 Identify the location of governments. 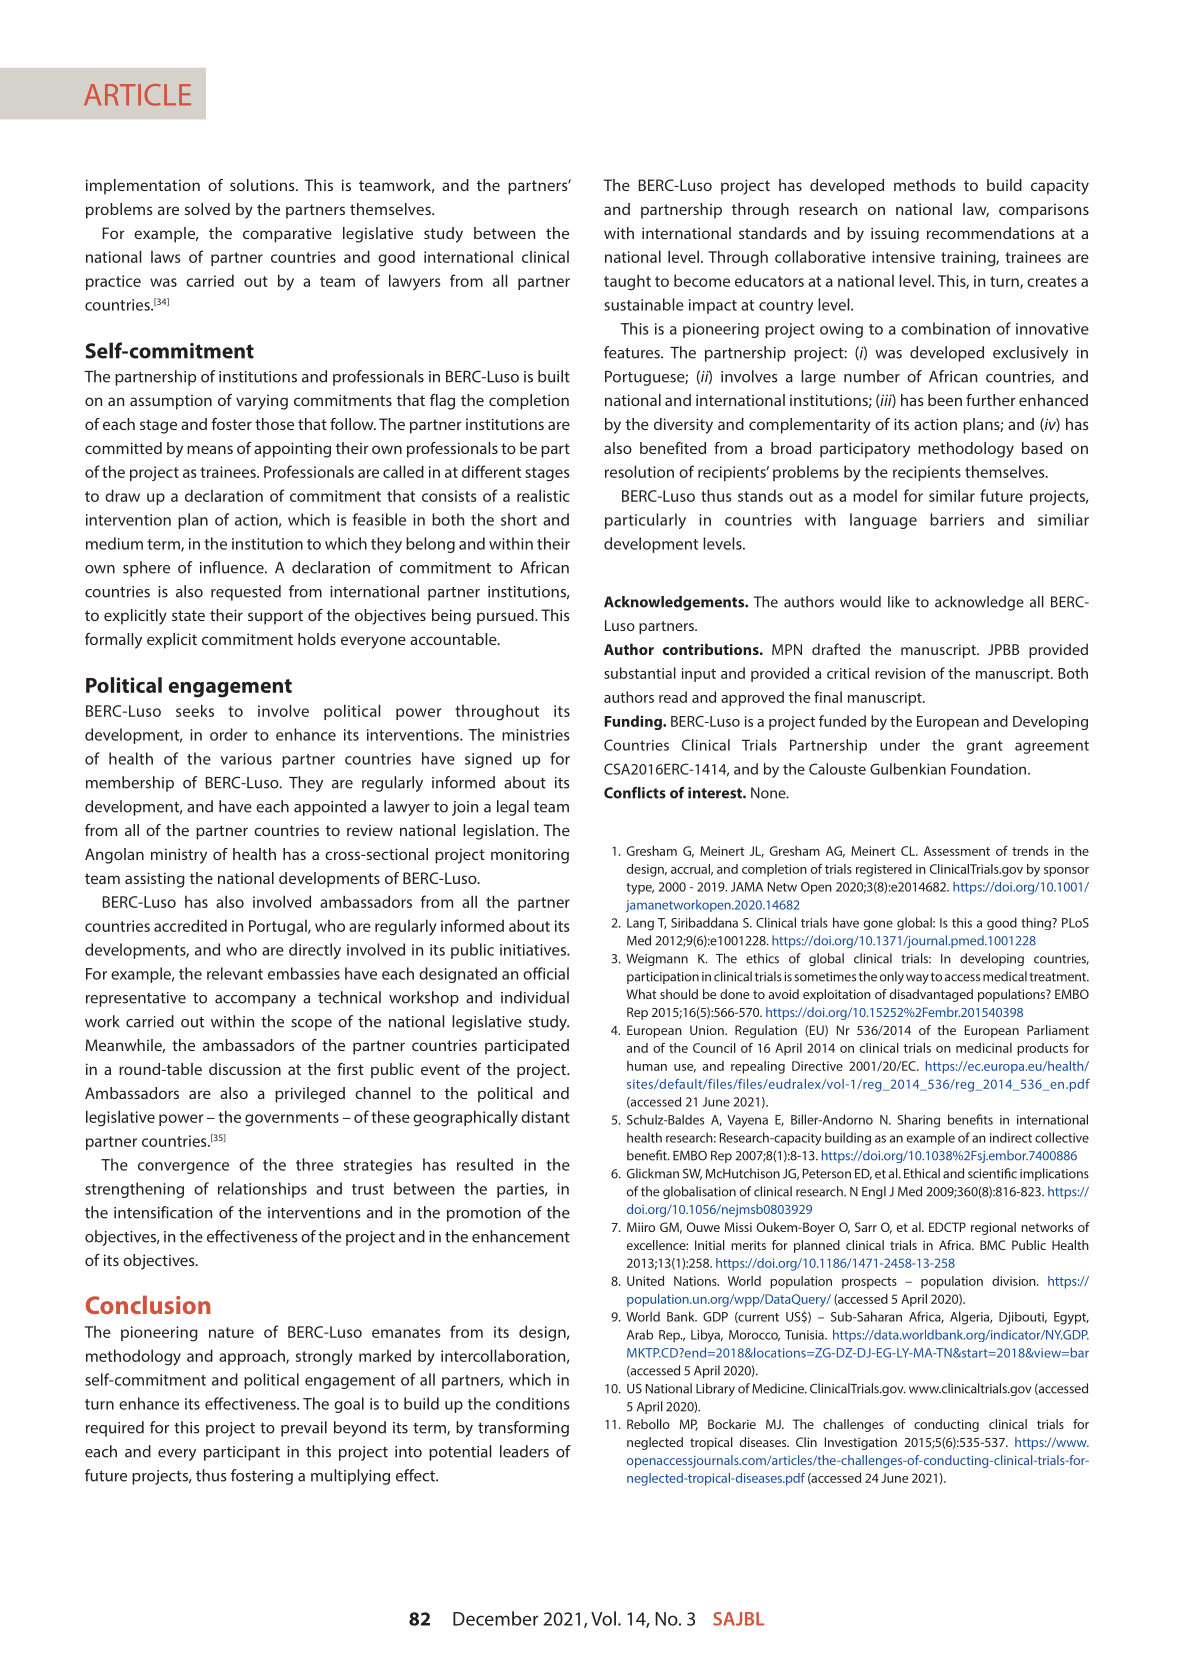
(292, 1119).
